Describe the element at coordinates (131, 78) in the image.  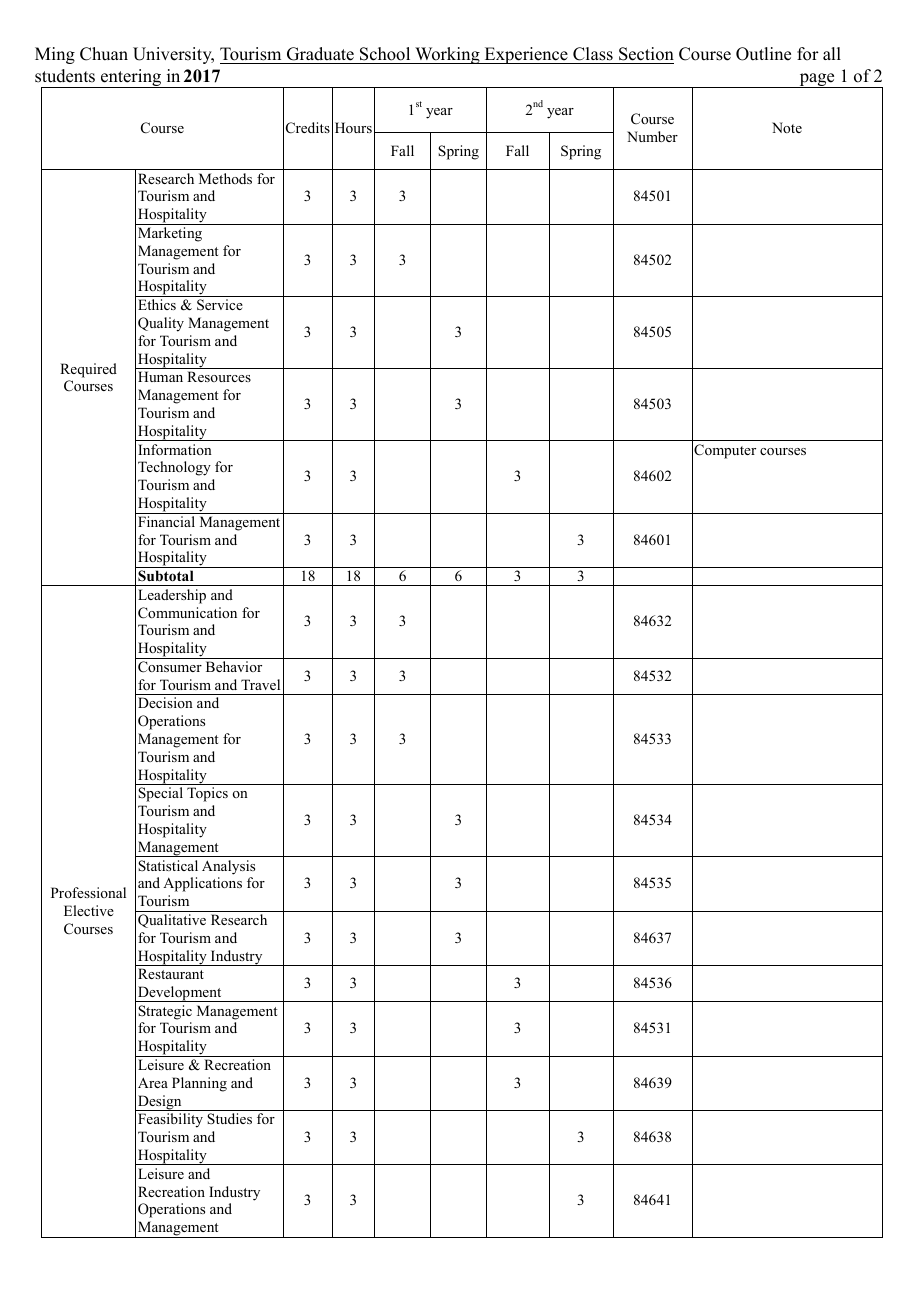
I see `entering` at that location.
